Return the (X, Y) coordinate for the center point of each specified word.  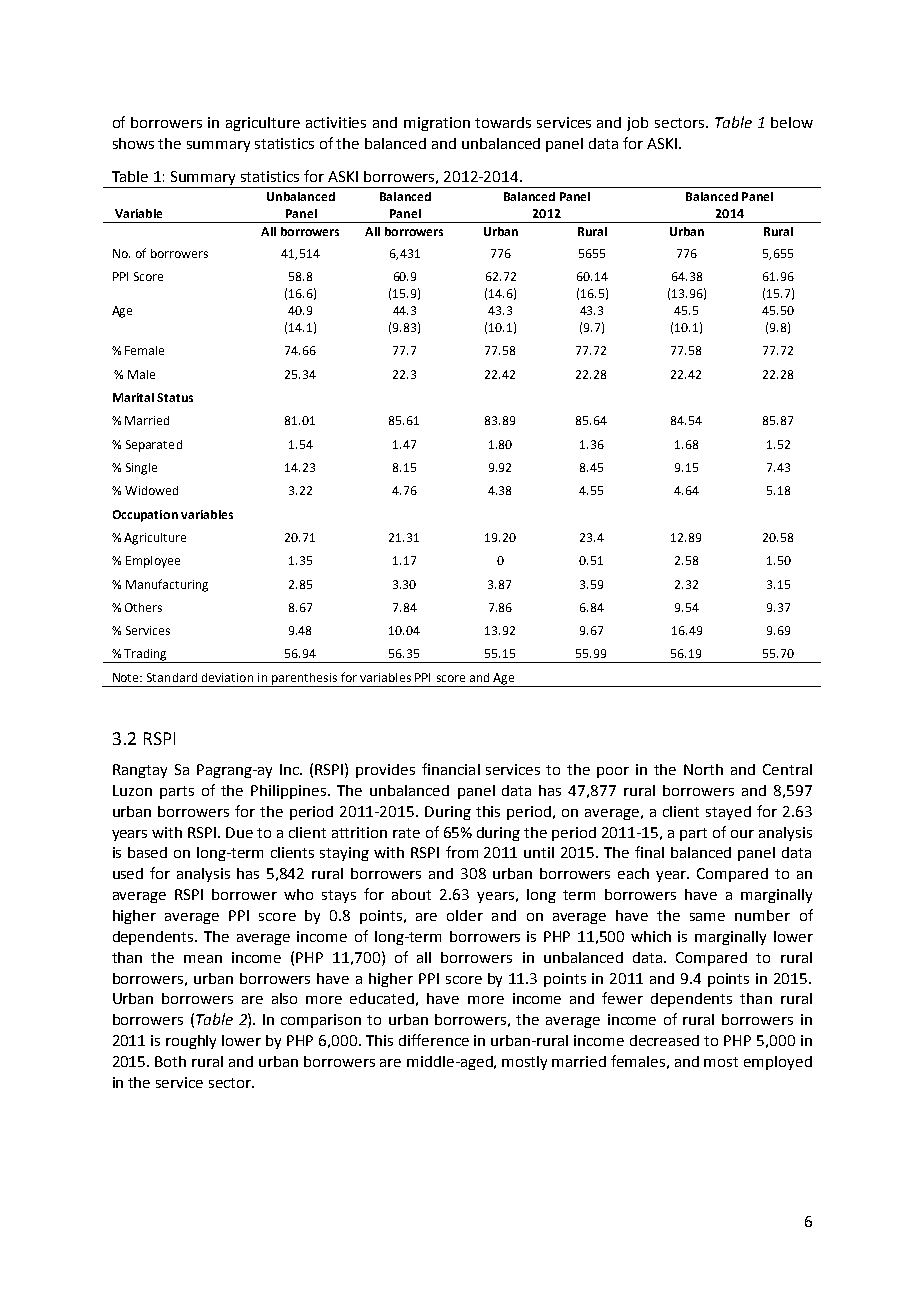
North (703, 769)
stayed (728, 813)
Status (175, 397)
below (792, 122)
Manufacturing (167, 585)
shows (133, 143)
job (637, 124)
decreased (664, 1040)
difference (434, 1040)
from (462, 852)
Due (239, 832)
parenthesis (304, 680)
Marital (133, 397)
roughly (191, 1042)
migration (437, 124)
